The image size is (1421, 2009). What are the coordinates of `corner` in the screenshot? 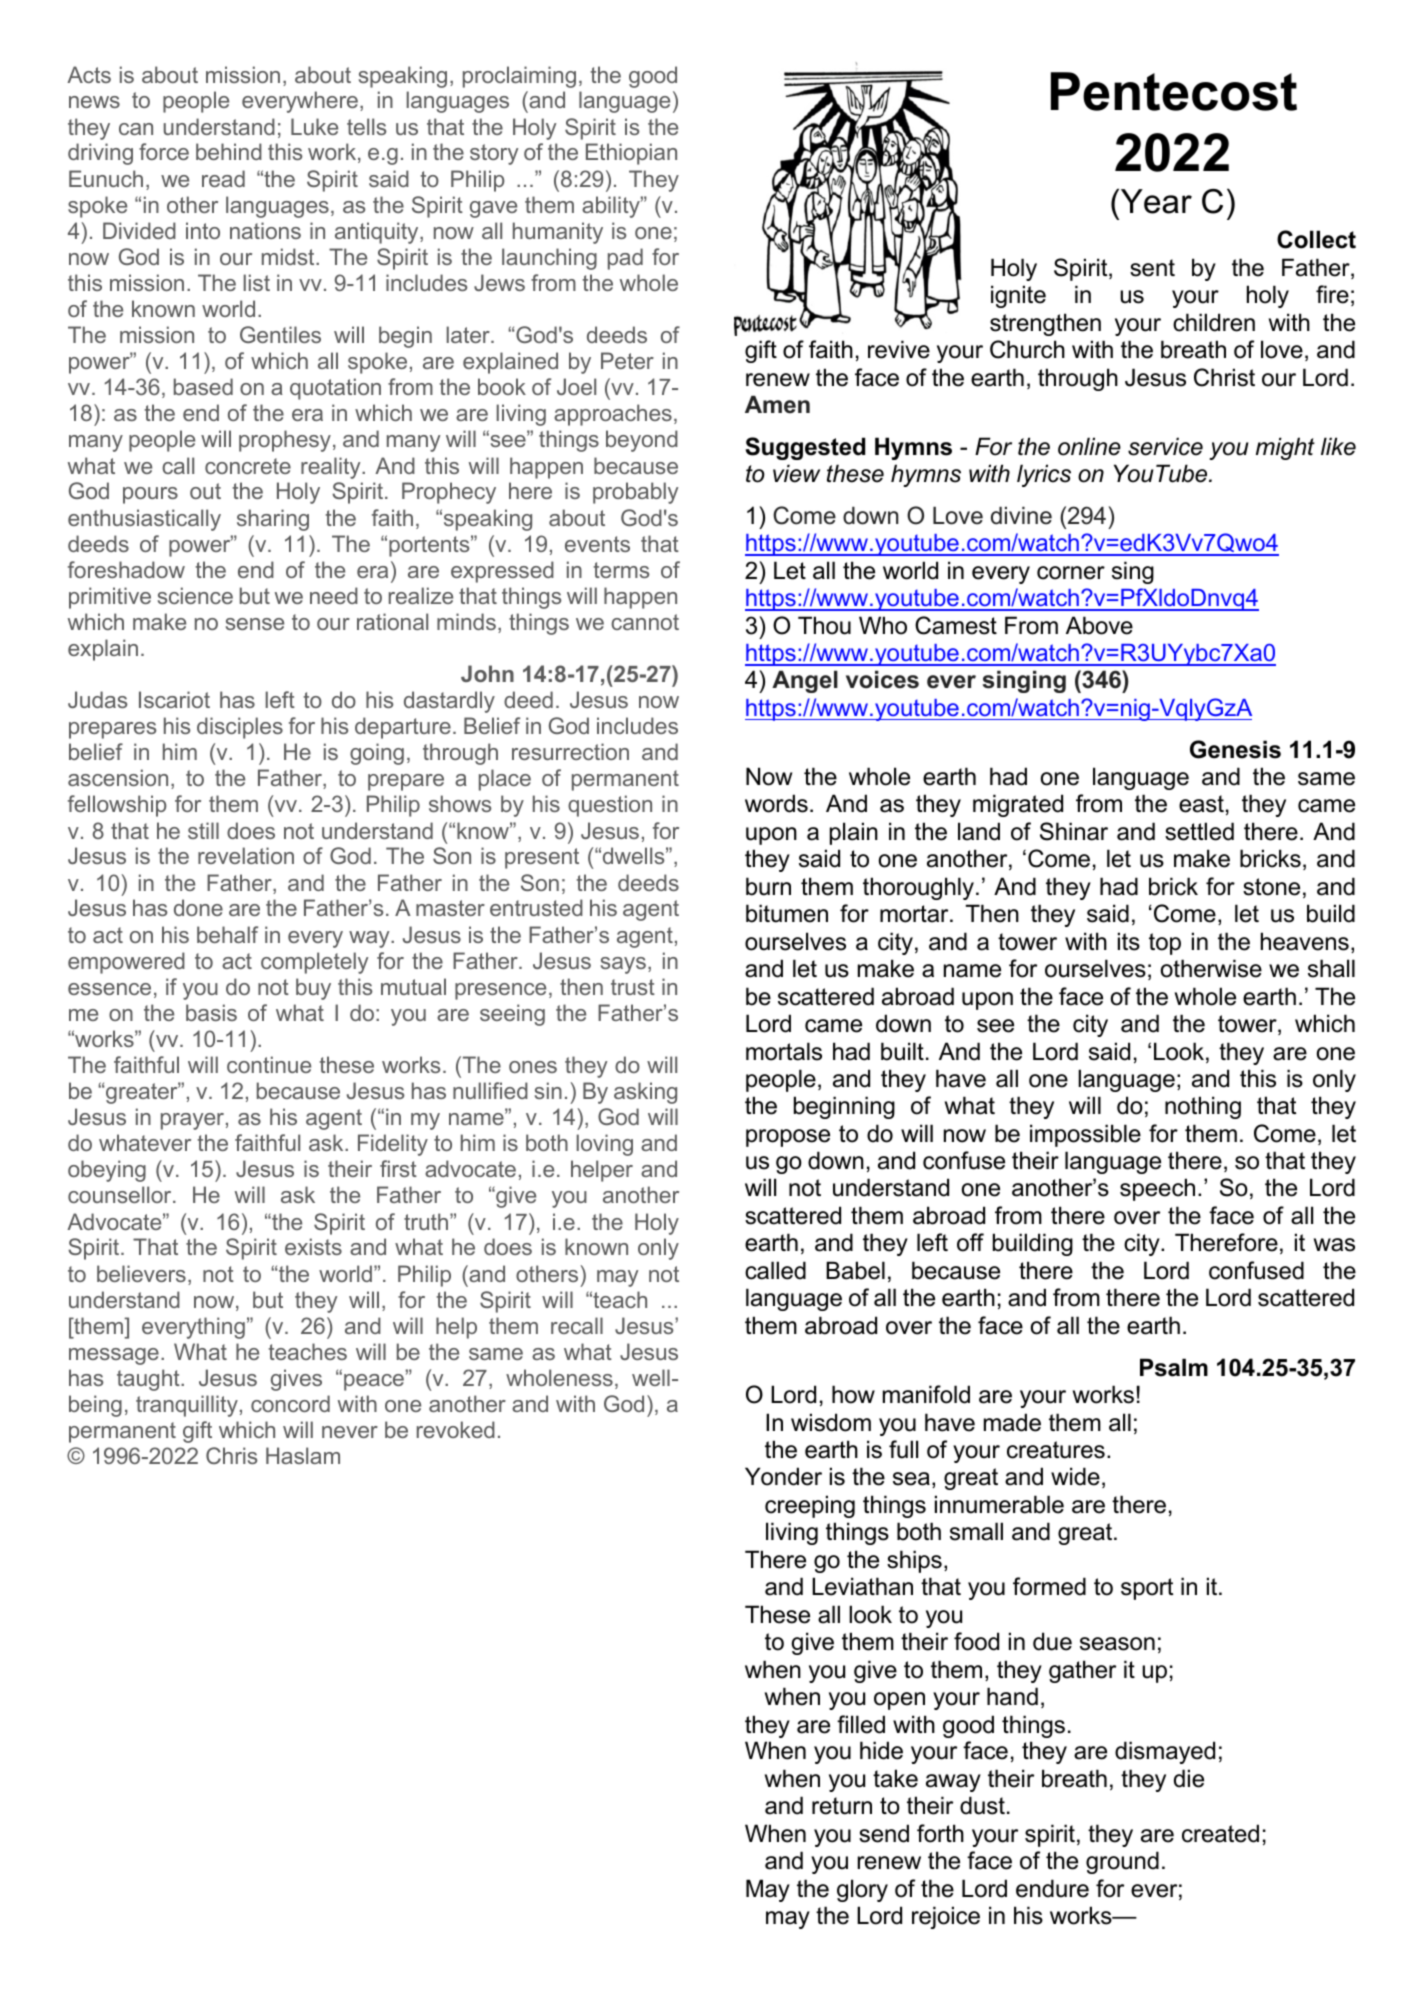 It's located at (1071, 573).
